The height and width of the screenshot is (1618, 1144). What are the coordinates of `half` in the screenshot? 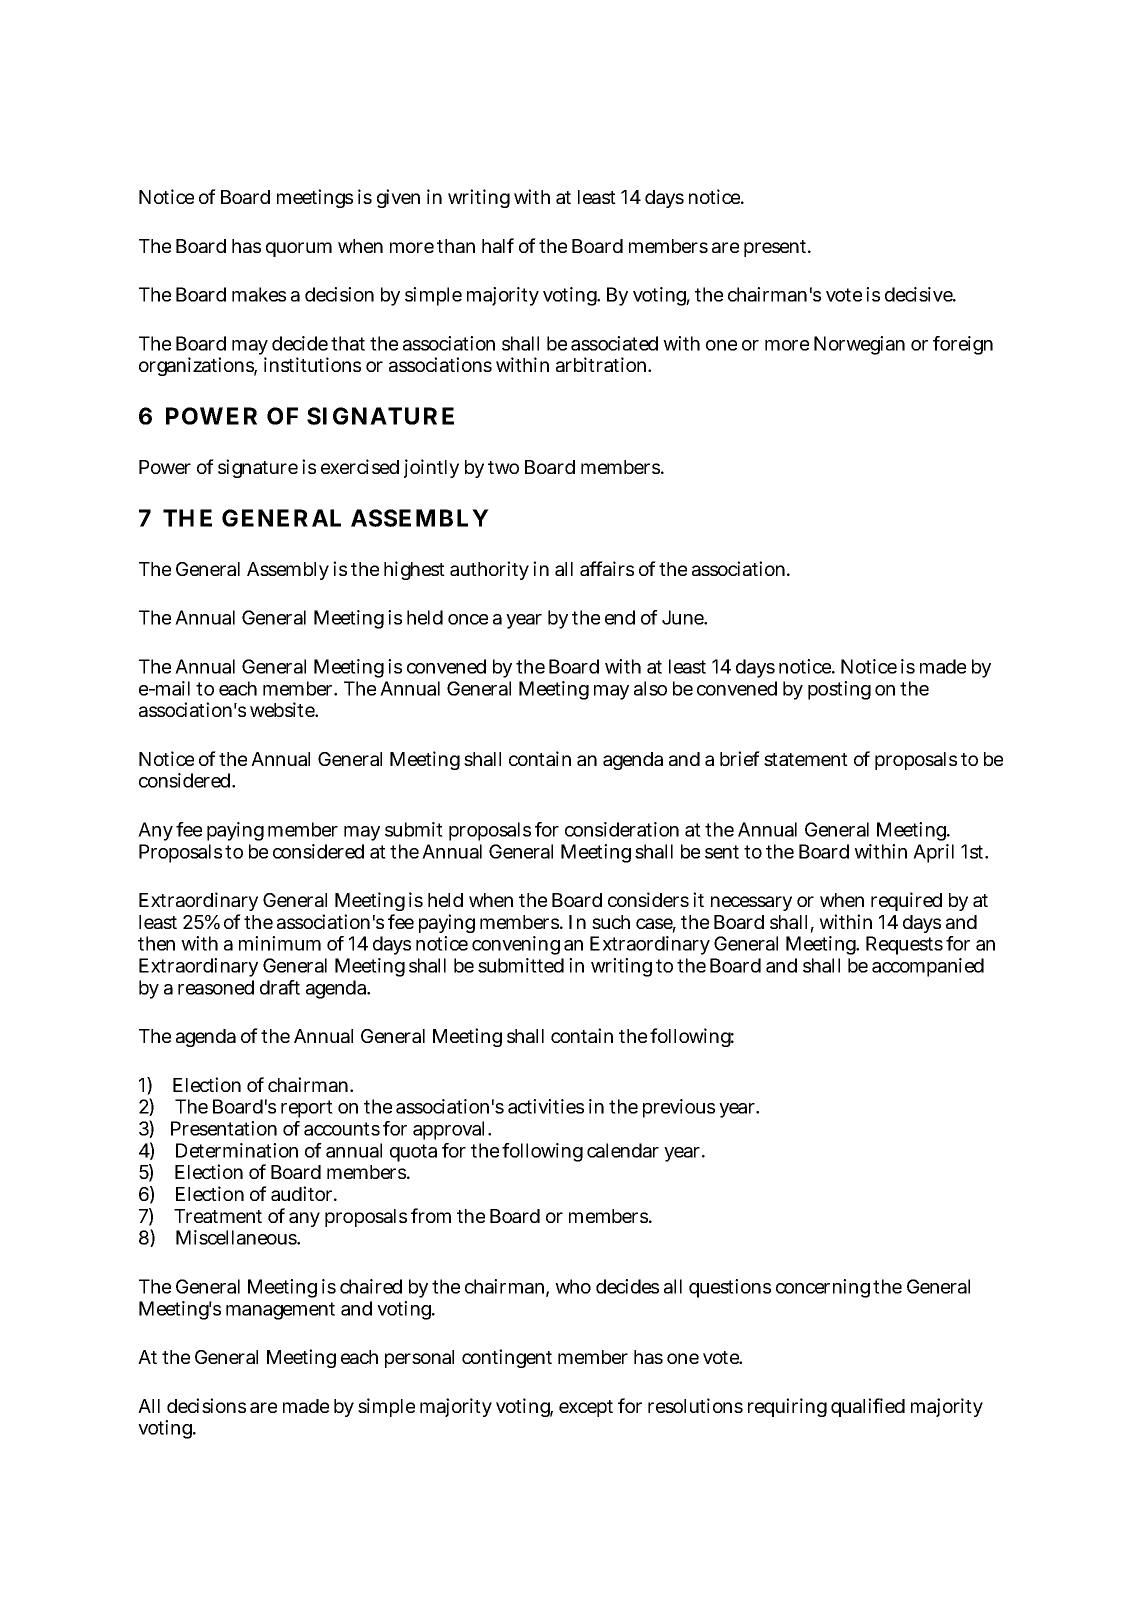 It's located at (498, 245).
